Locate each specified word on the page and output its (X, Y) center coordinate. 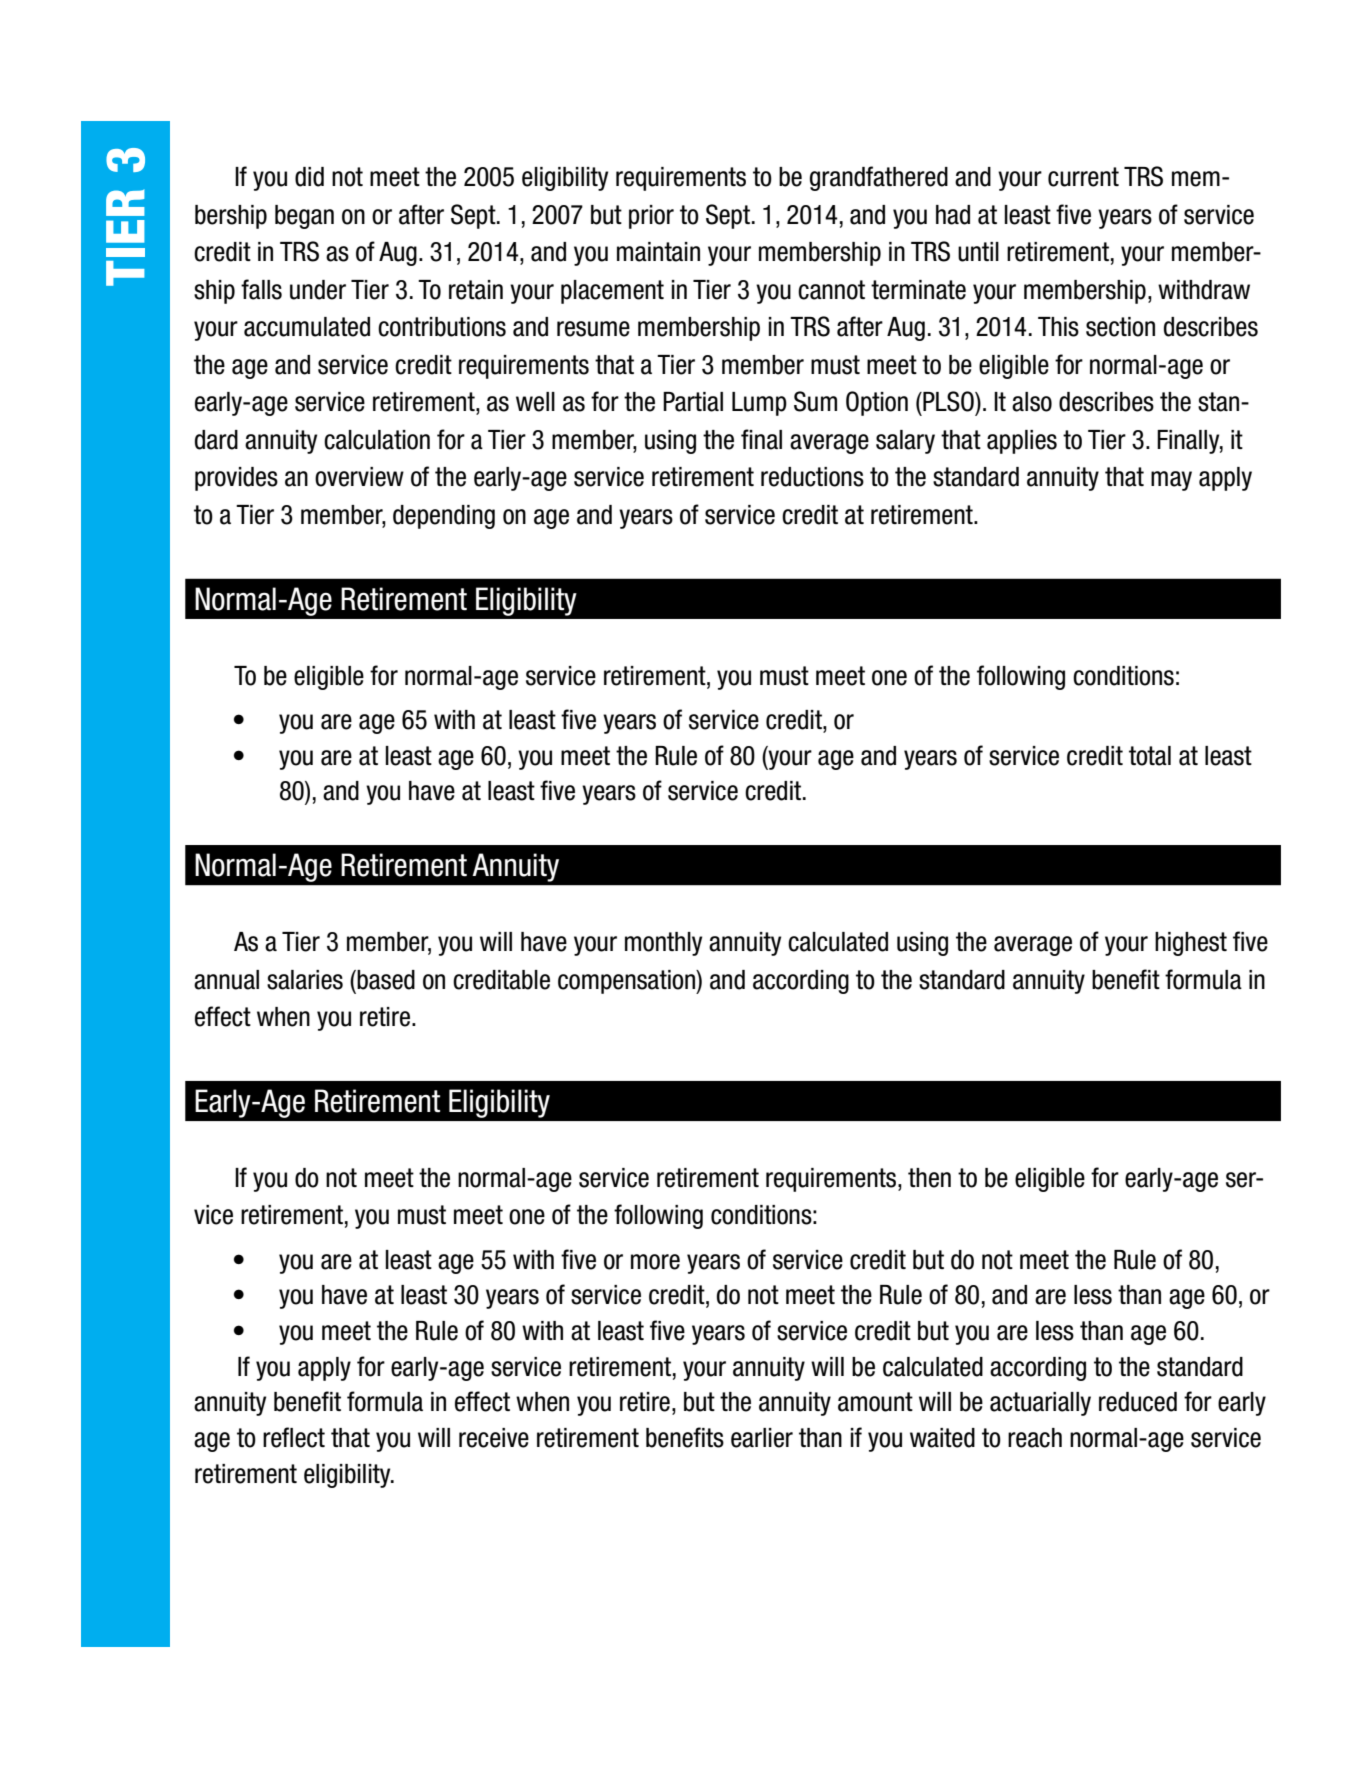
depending (444, 517)
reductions (812, 477)
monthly (663, 944)
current (1083, 177)
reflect (294, 1437)
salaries (305, 980)
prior (651, 217)
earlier (762, 1438)
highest (1191, 944)
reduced (1138, 1402)
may (1171, 481)
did (309, 177)
